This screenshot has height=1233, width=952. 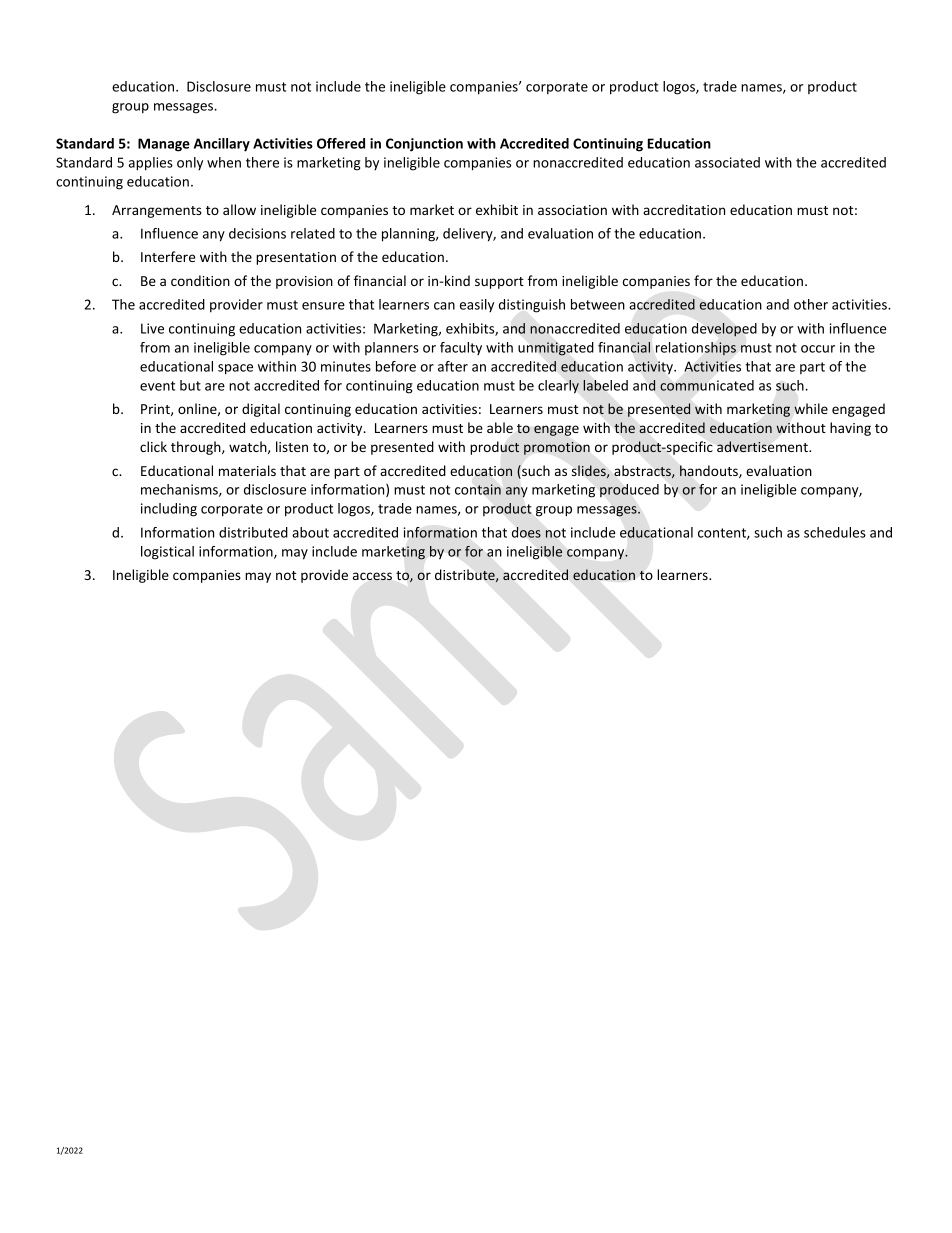 What do you see at coordinates (224, 162) in the screenshot?
I see `when` at bounding box center [224, 162].
